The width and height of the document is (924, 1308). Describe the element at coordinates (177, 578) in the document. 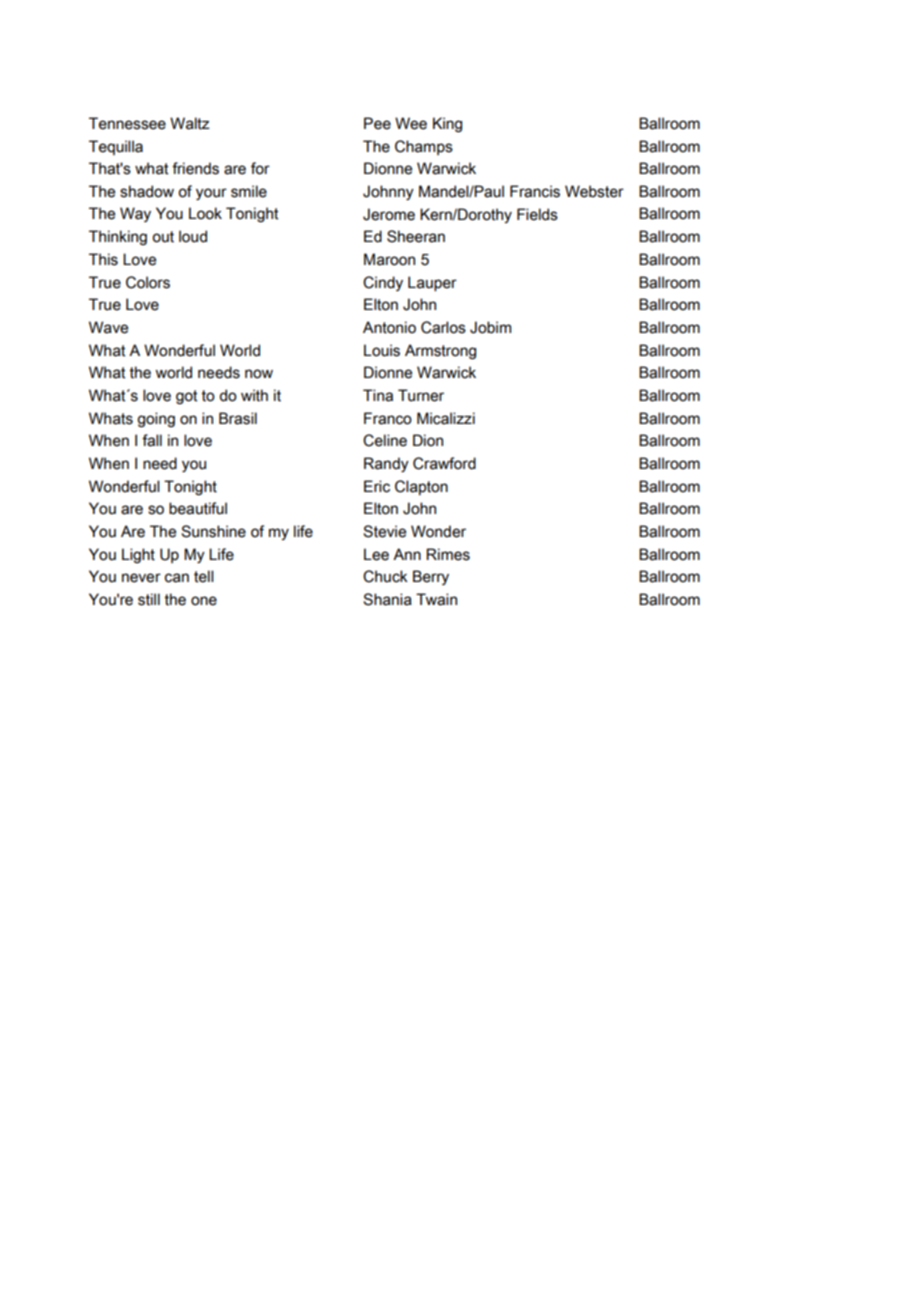

I see `can` at that location.
